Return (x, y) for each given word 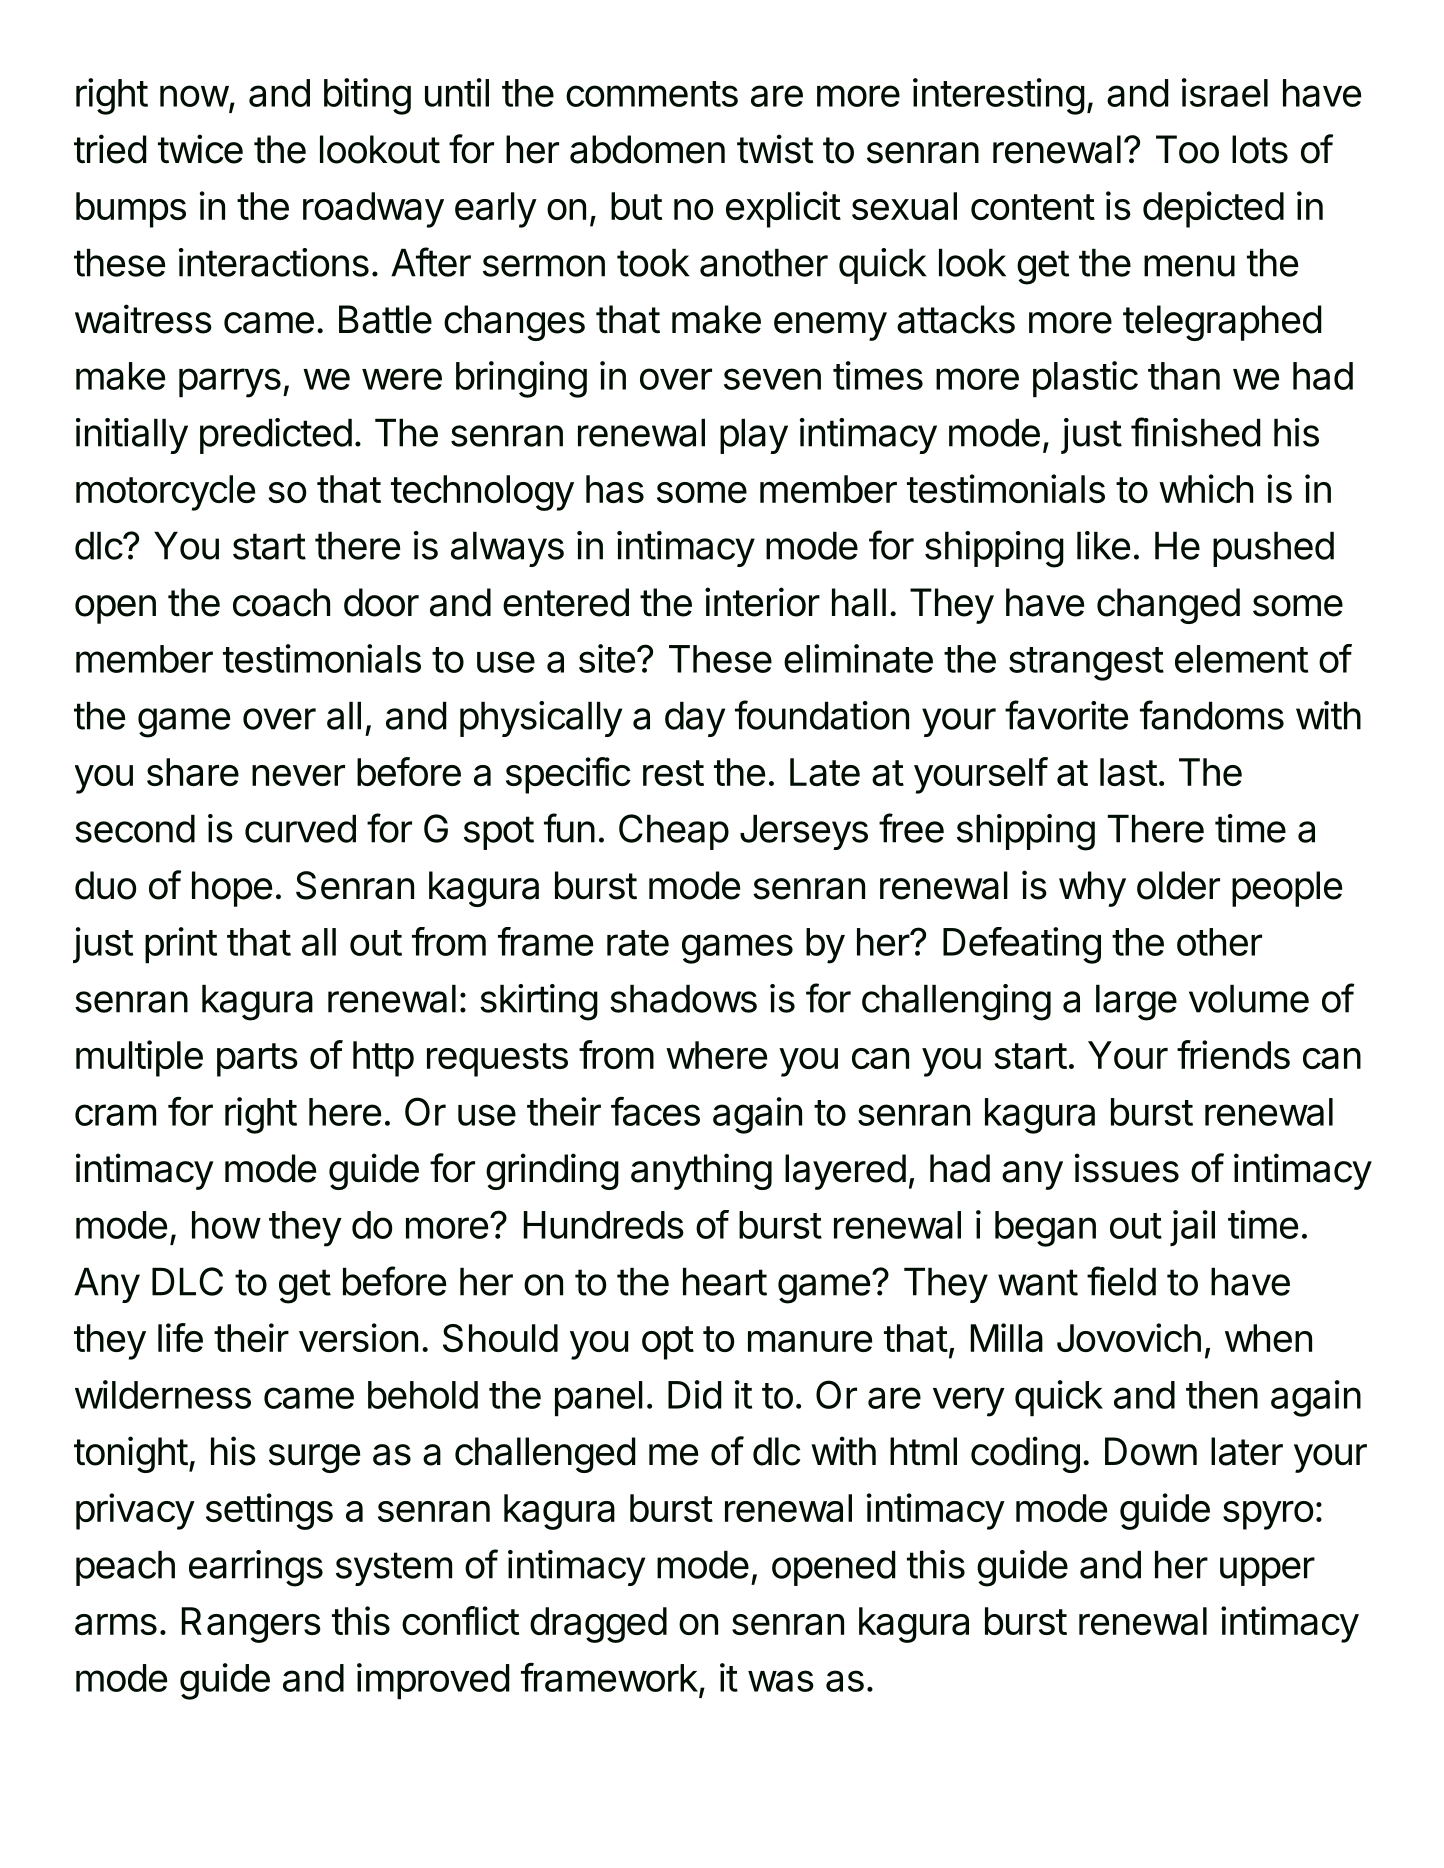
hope (232, 889)
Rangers (251, 1625)
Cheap (674, 832)
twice (200, 149)
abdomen (647, 149)
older (1178, 885)
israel (1225, 92)
